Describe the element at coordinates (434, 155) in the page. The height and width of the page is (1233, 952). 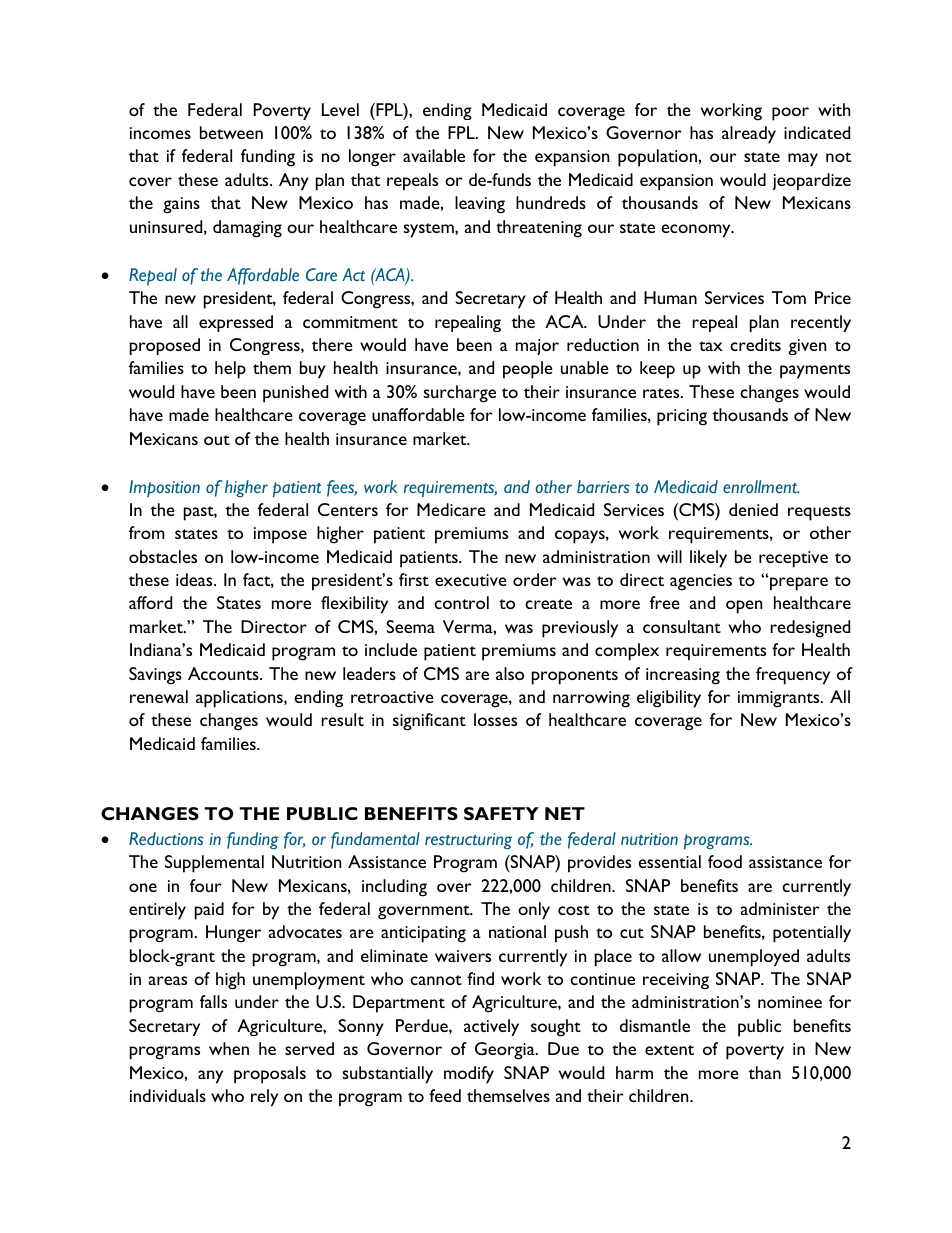
I see `available` at that location.
